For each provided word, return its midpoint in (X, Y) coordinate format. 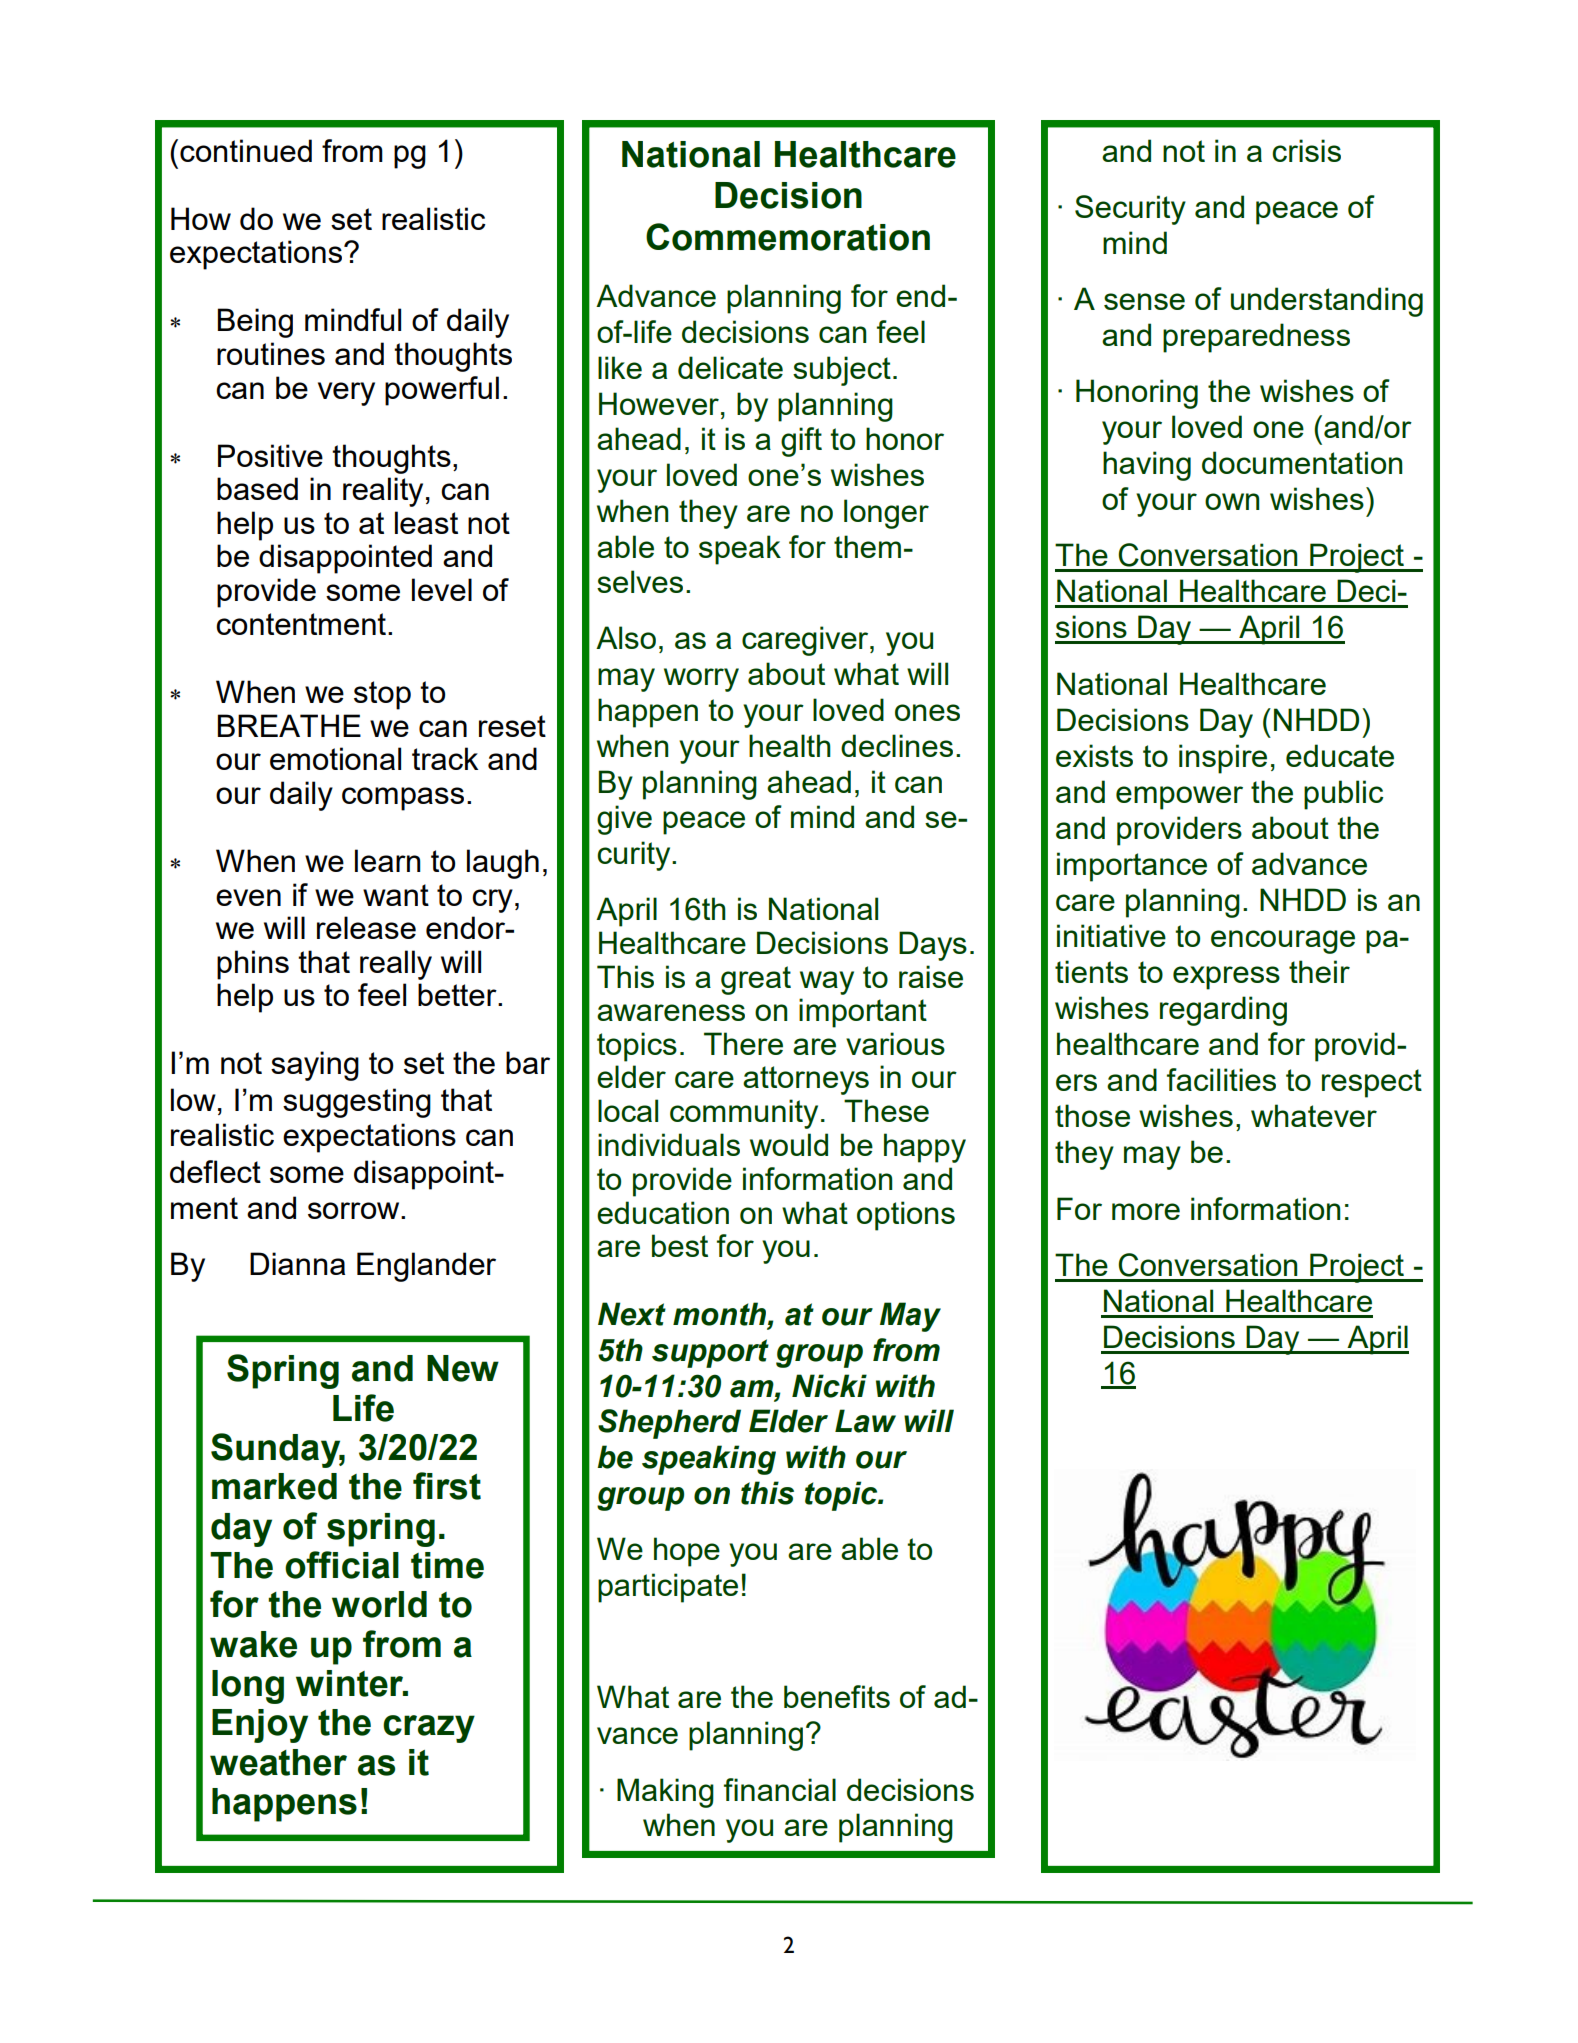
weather (278, 1762)
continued (246, 150)
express (1226, 978)
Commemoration (788, 237)
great (756, 980)
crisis (1306, 150)
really (396, 965)
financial (780, 1789)
